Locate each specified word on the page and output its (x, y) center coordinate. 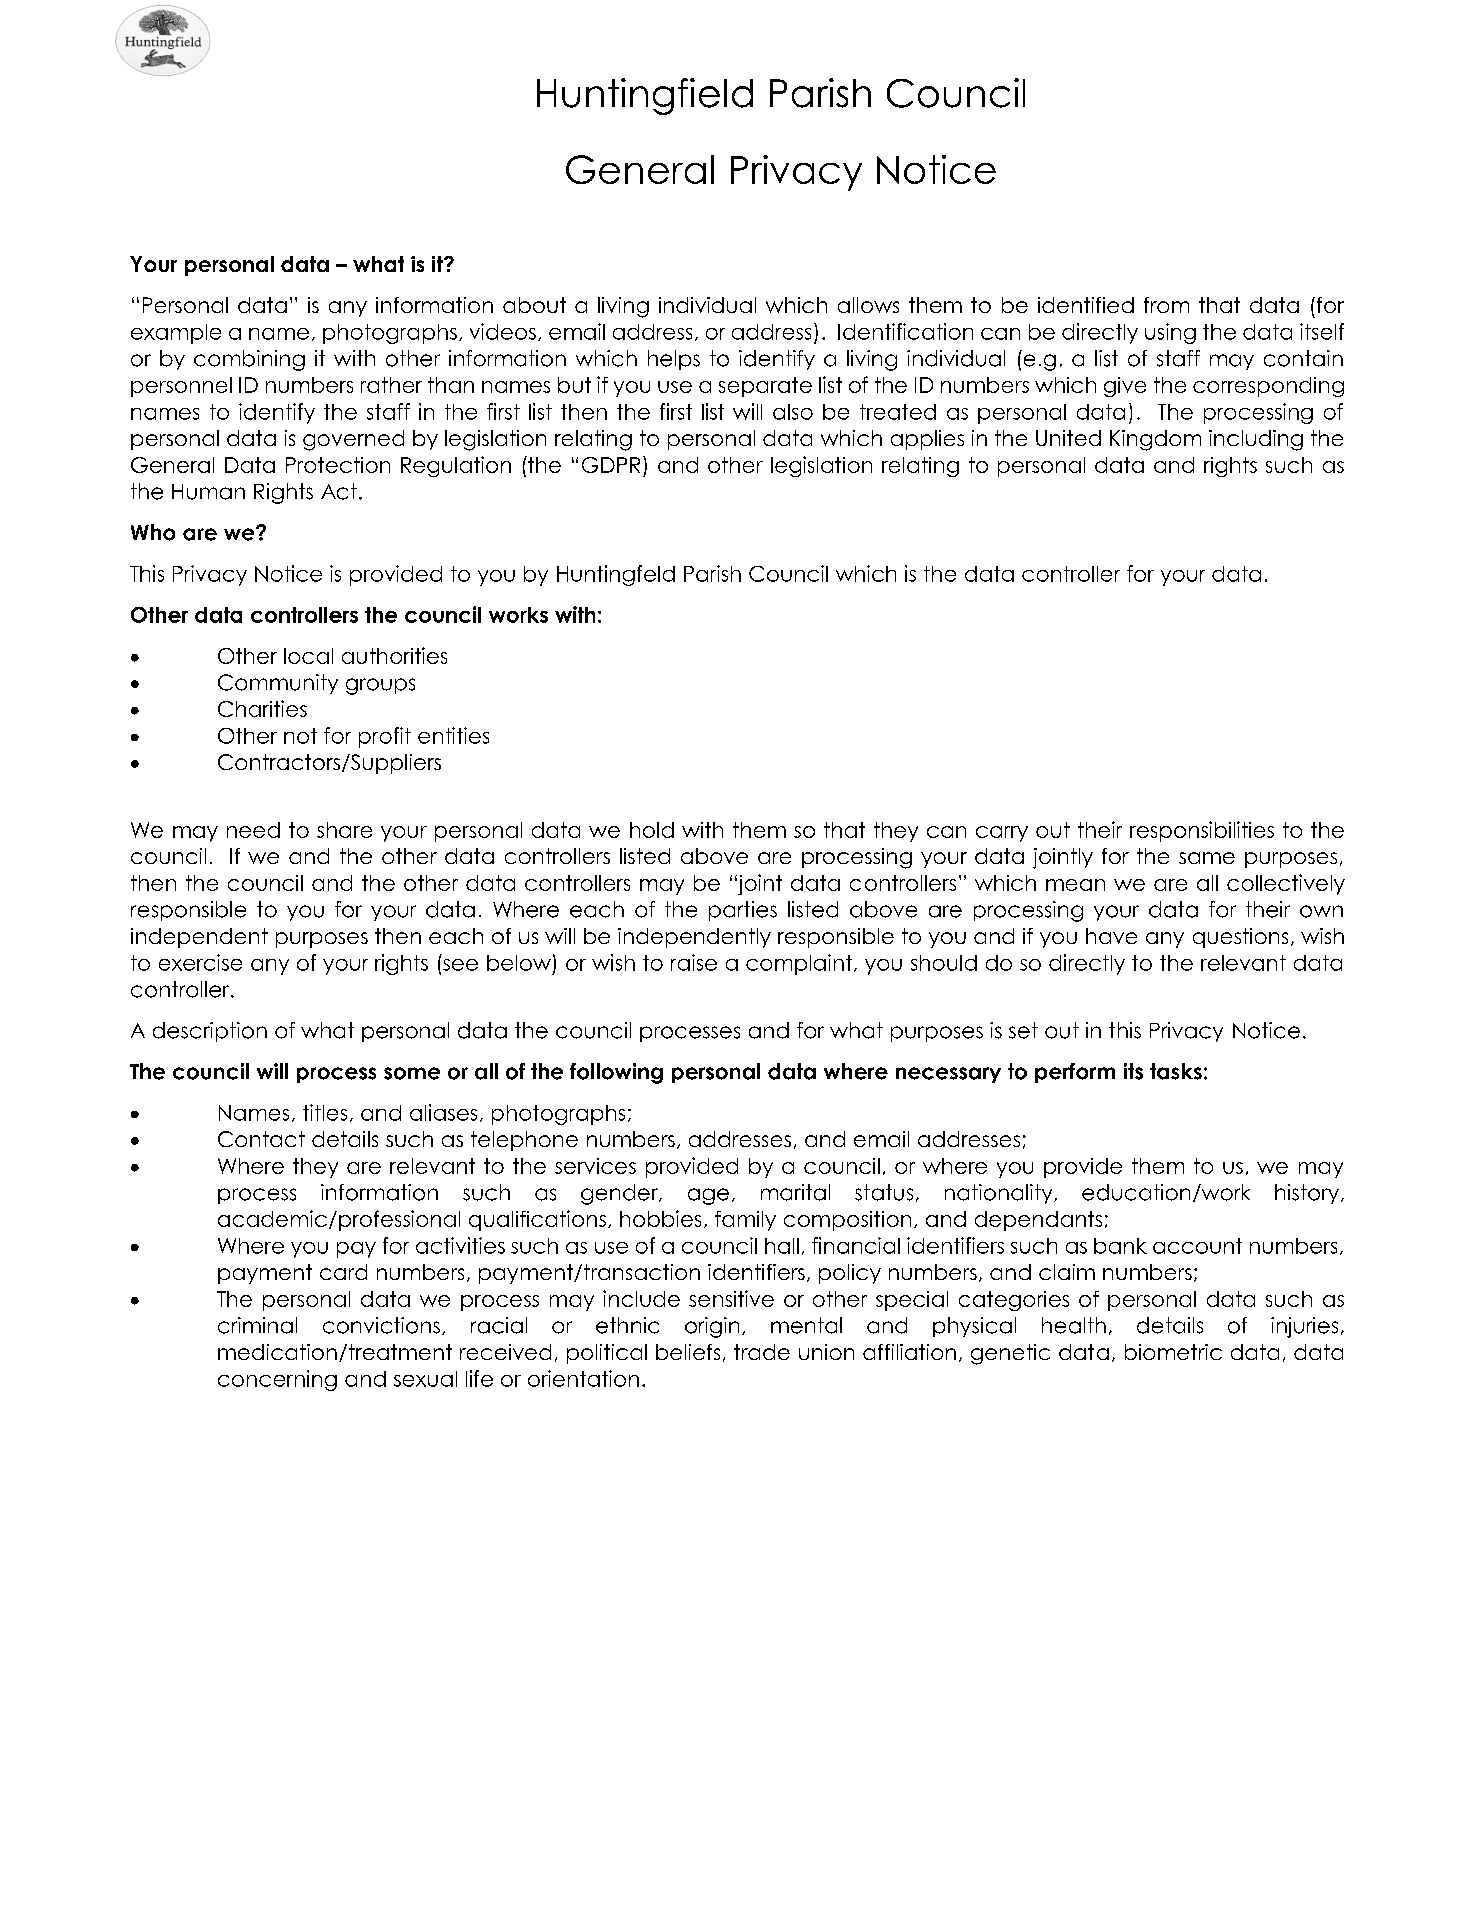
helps (674, 360)
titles (325, 1112)
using (1170, 333)
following (616, 1073)
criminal (257, 1325)
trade (762, 1352)
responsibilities (1202, 831)
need (253, 830)
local (308, 656)
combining (249, 360)
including (1256, 440)
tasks (1176, 1071)
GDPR (611, 465)
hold (652, 830)
